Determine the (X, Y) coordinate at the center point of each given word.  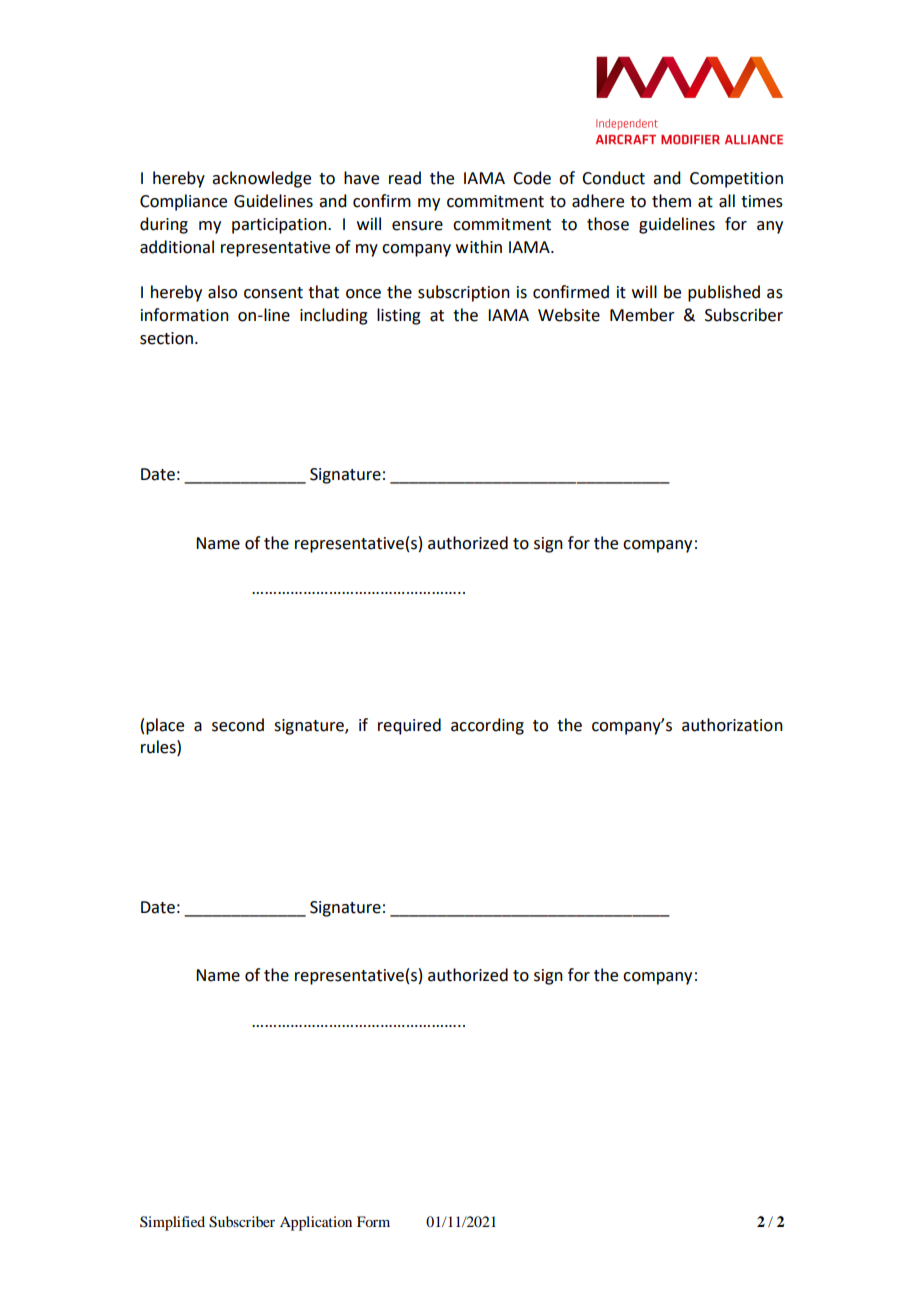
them (671, 201)
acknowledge (261, 179)
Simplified (172, 1223)
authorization (732, 725)
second (238, 725)
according (487, 726)
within (479, 247)
